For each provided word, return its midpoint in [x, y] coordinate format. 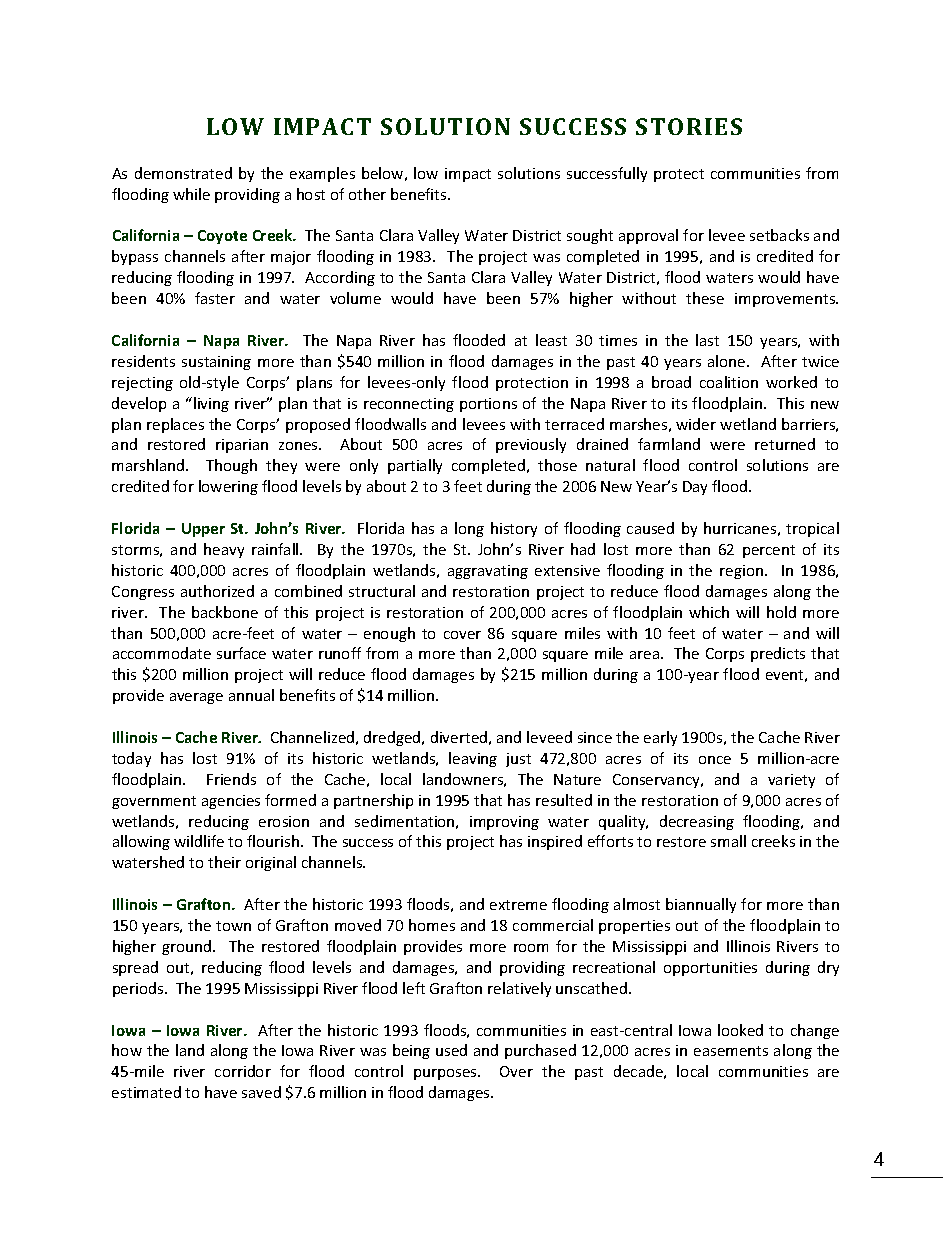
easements [731, 1051]
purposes [446, 1074]
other [367, 194]
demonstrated [183, 173]
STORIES [689, 126]
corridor [243, 1071]
